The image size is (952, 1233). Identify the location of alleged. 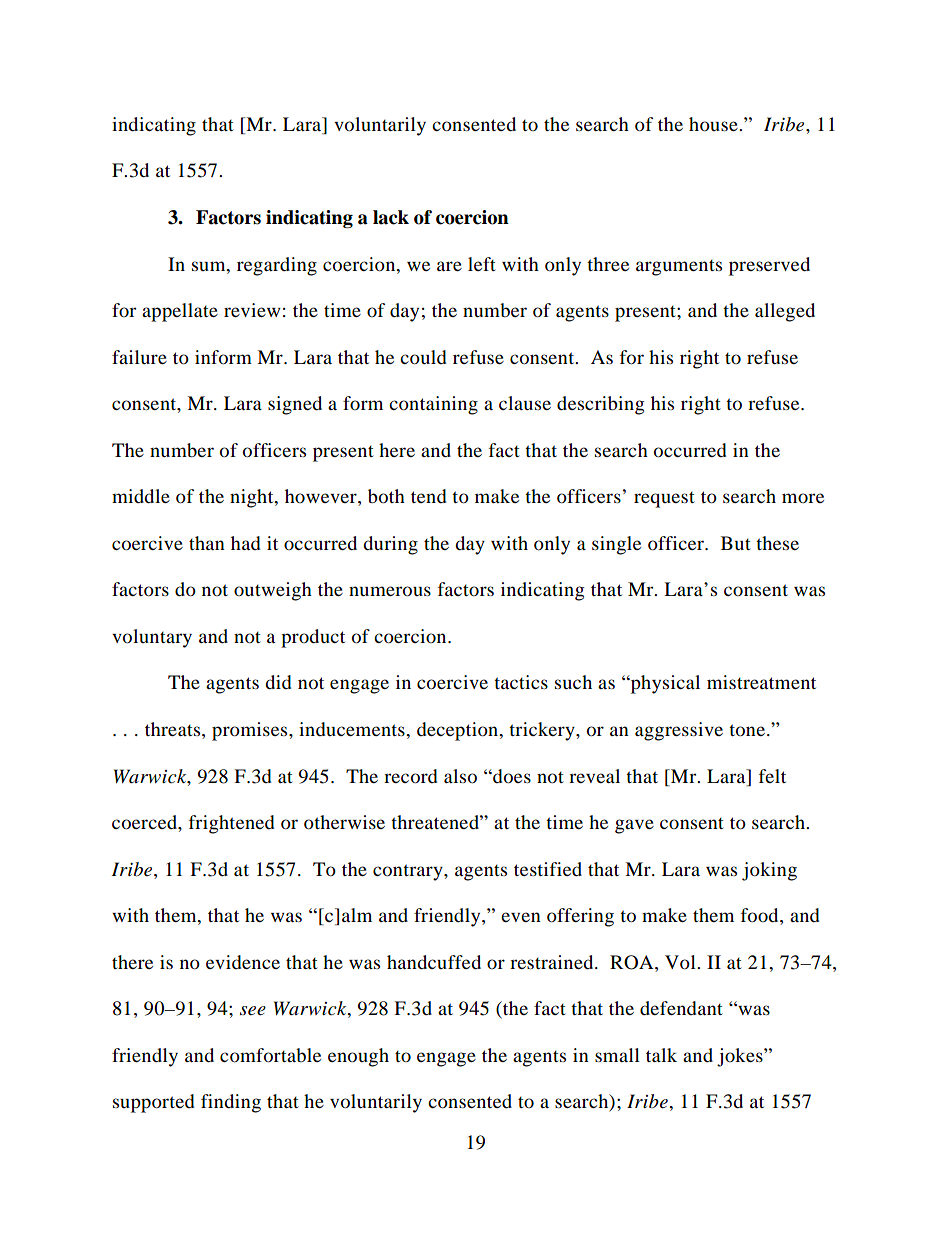
(785, 312).
